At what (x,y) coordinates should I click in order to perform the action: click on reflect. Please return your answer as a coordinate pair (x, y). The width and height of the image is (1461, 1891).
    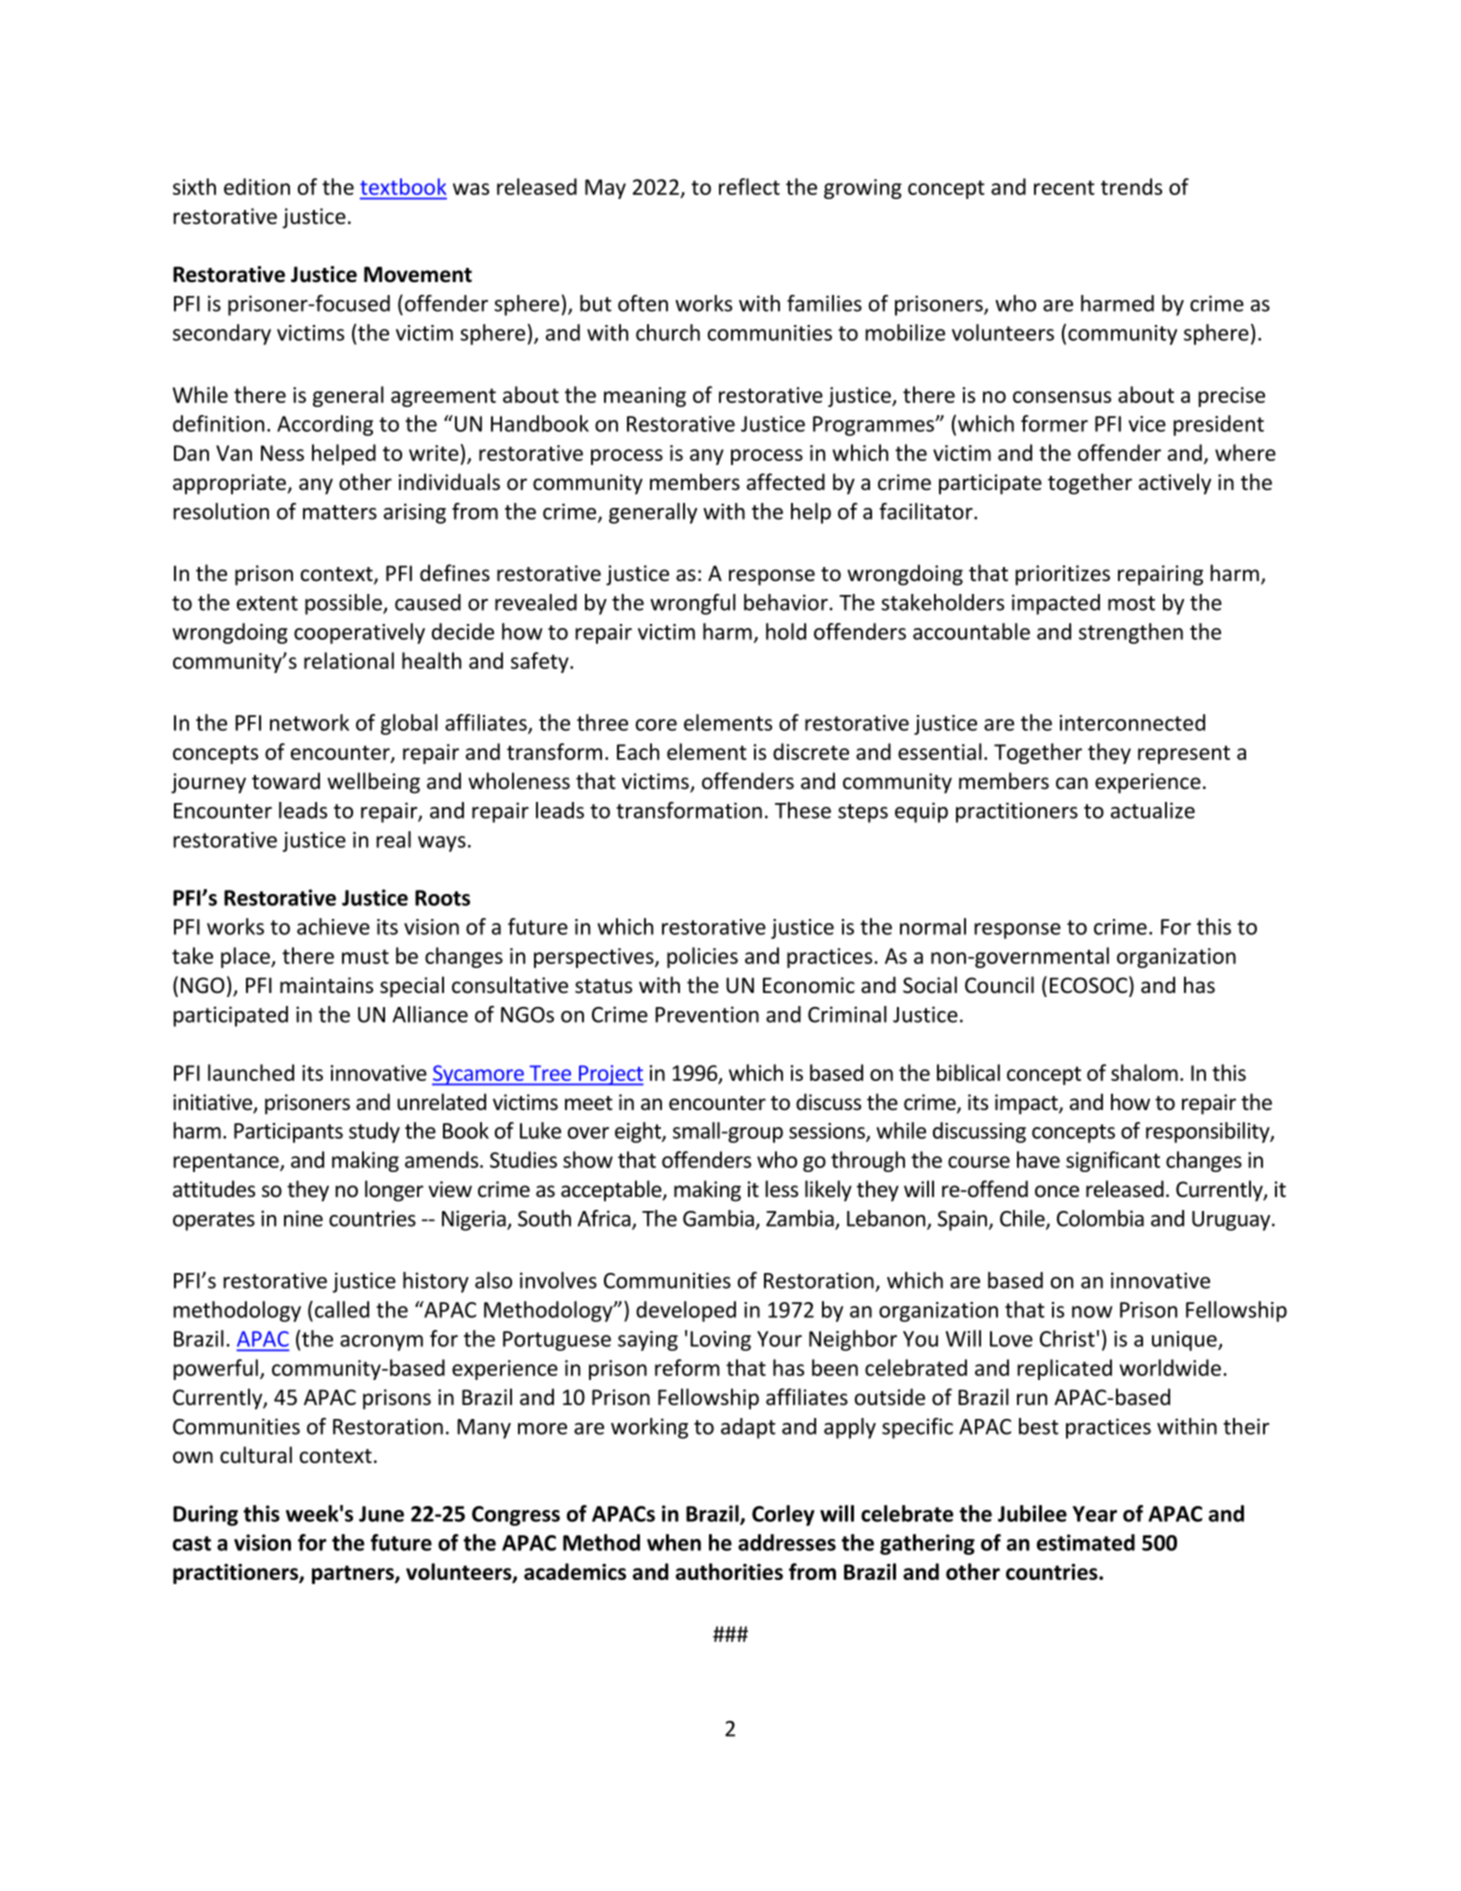
    Looking at the image, I should click on (749, 186).
